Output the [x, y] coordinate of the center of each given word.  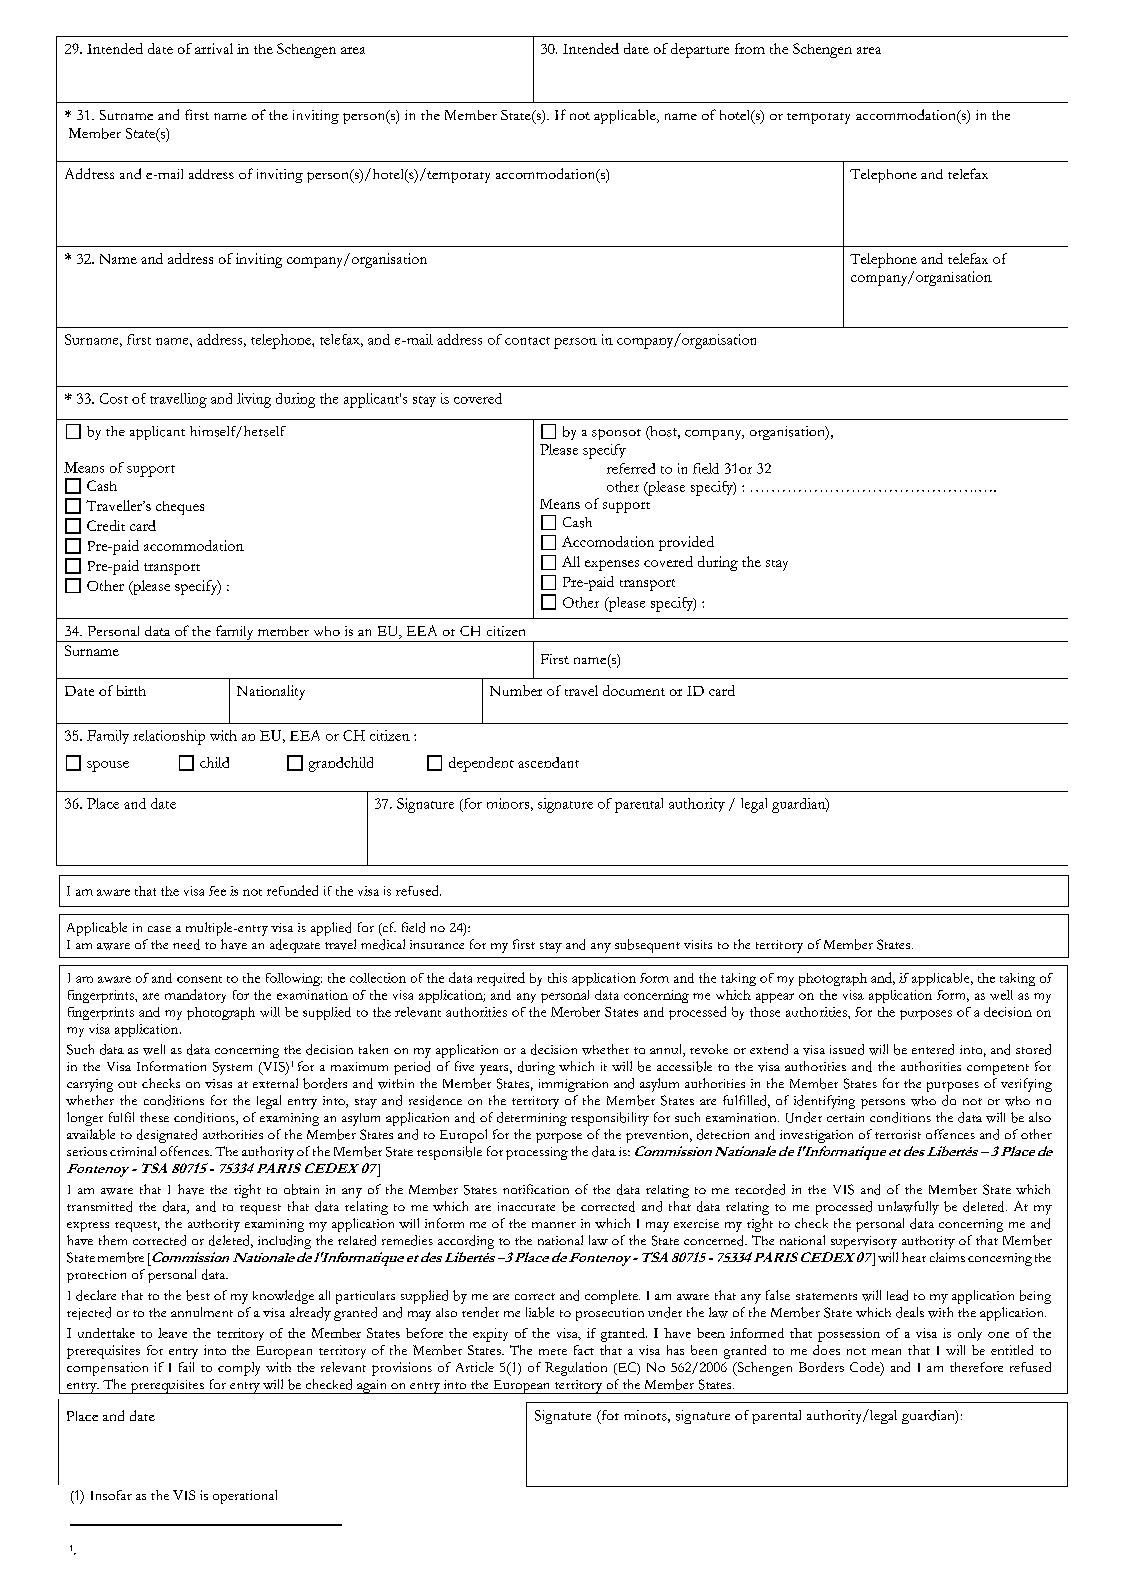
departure [700, 50]
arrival [214, 48]
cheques [180, 508]
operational [245, 1497]
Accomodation [608, 541]
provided [686, 543]
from [750, 48]
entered [933, 1049]
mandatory [195, 996]
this [557, 978]
